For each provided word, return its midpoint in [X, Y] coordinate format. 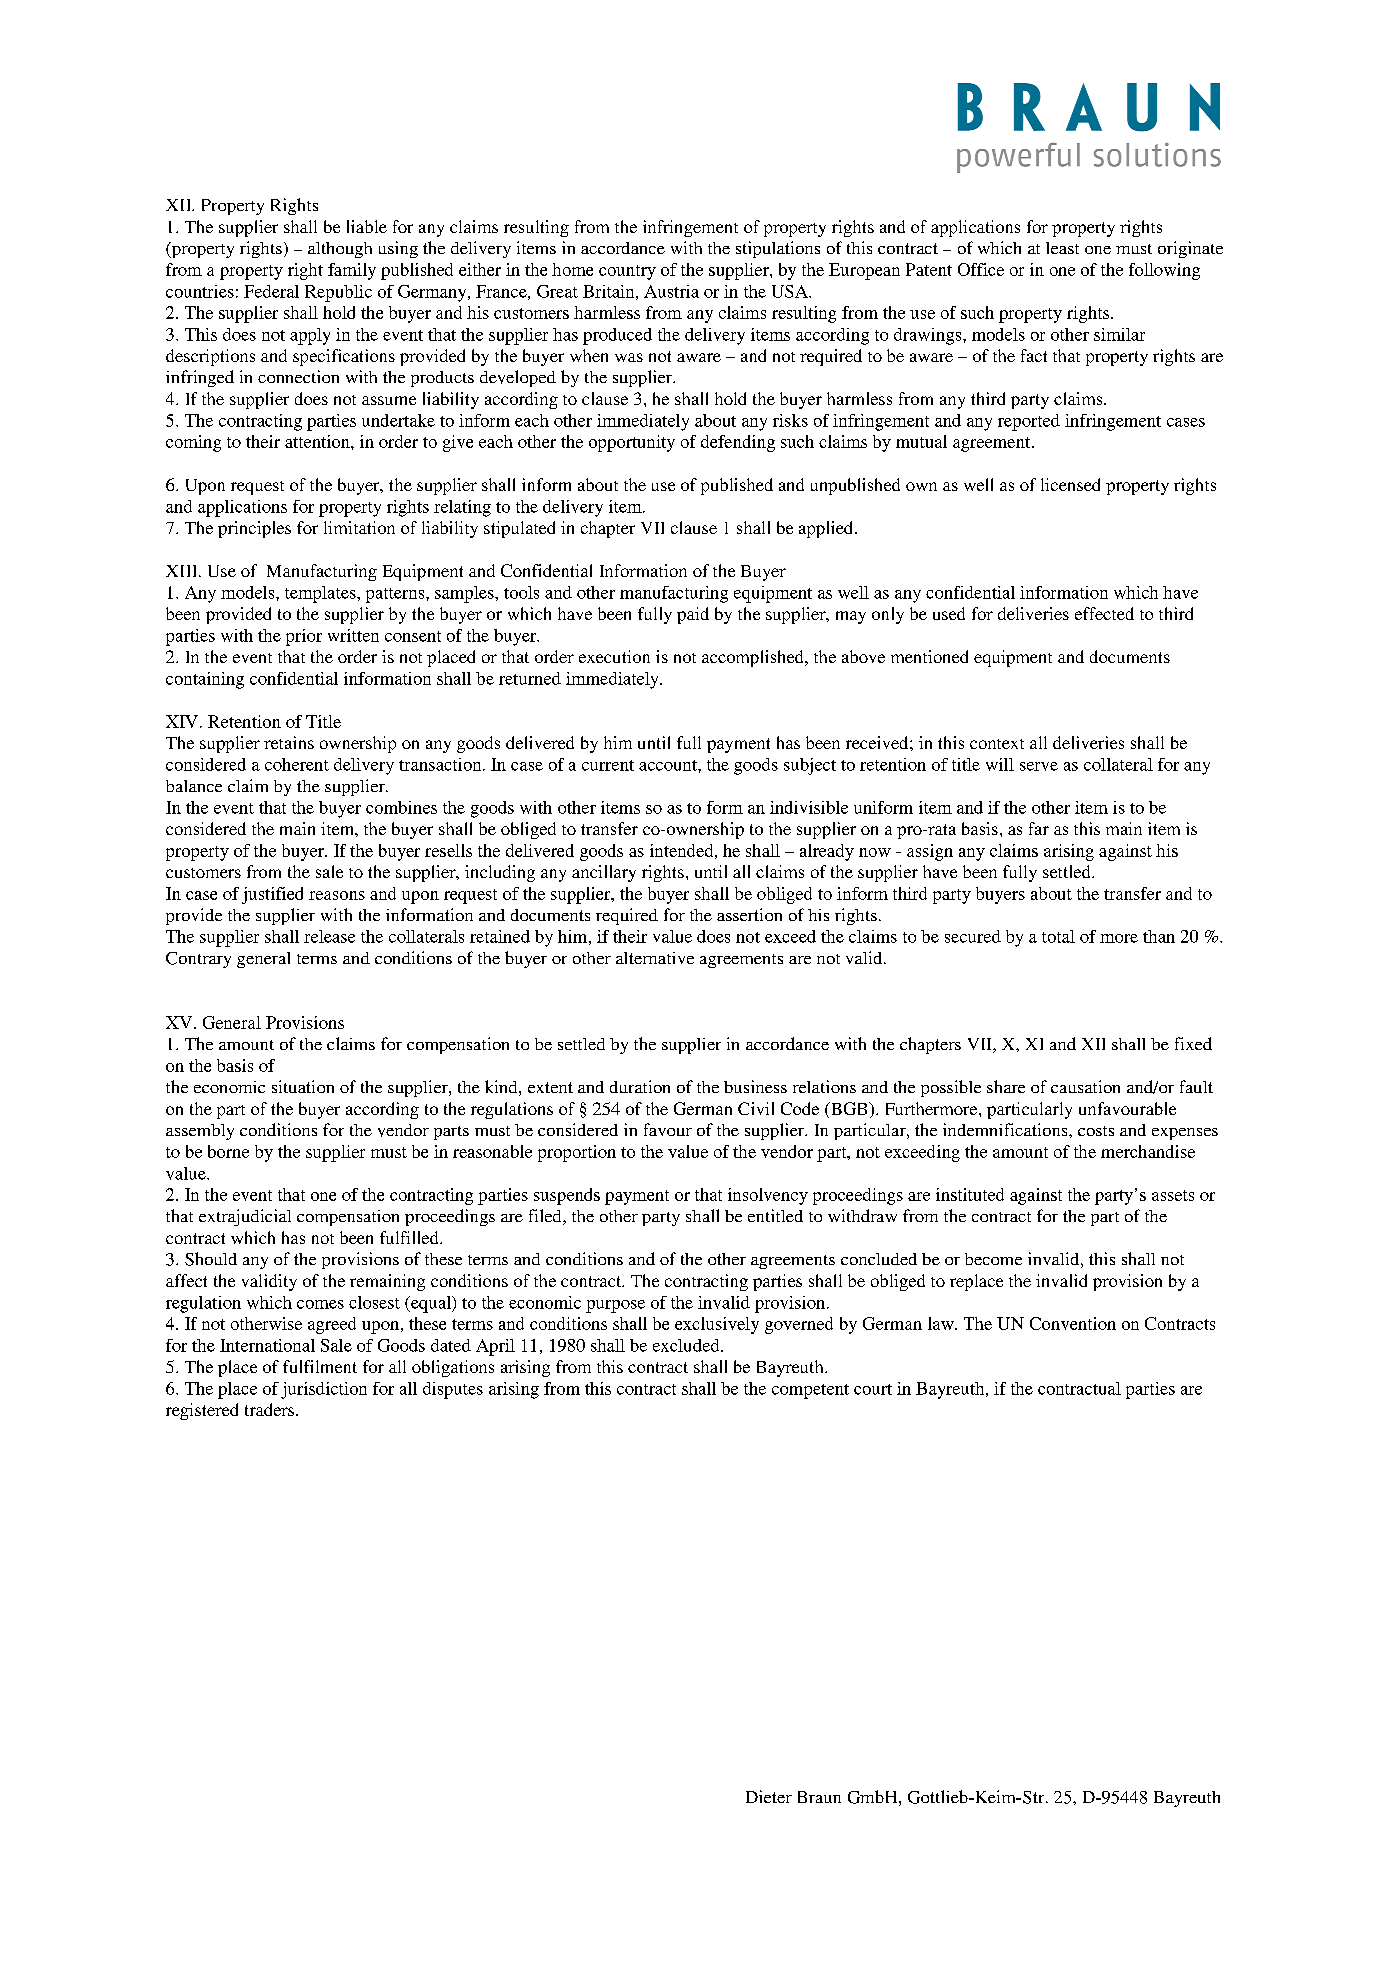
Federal [271, 291]
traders [271, 1409]
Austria [671, 291]
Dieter [769, 1796]
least [1062, 248]
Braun [819, 1797]
